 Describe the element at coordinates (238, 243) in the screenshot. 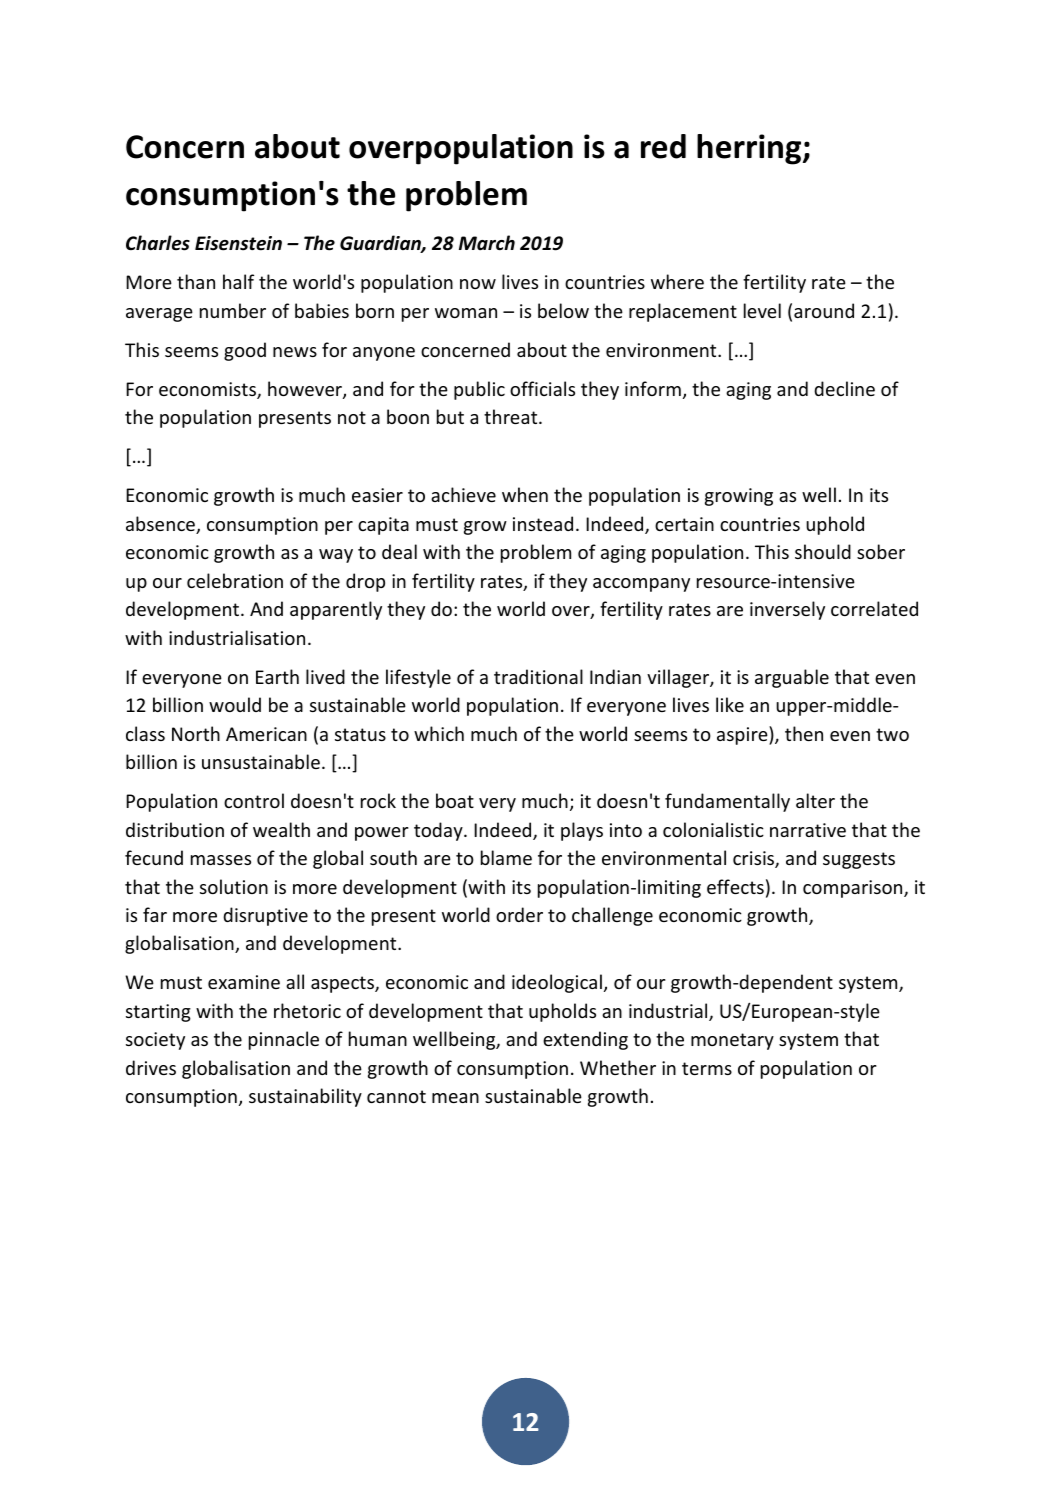

I see `Eisenstein` at that location.
